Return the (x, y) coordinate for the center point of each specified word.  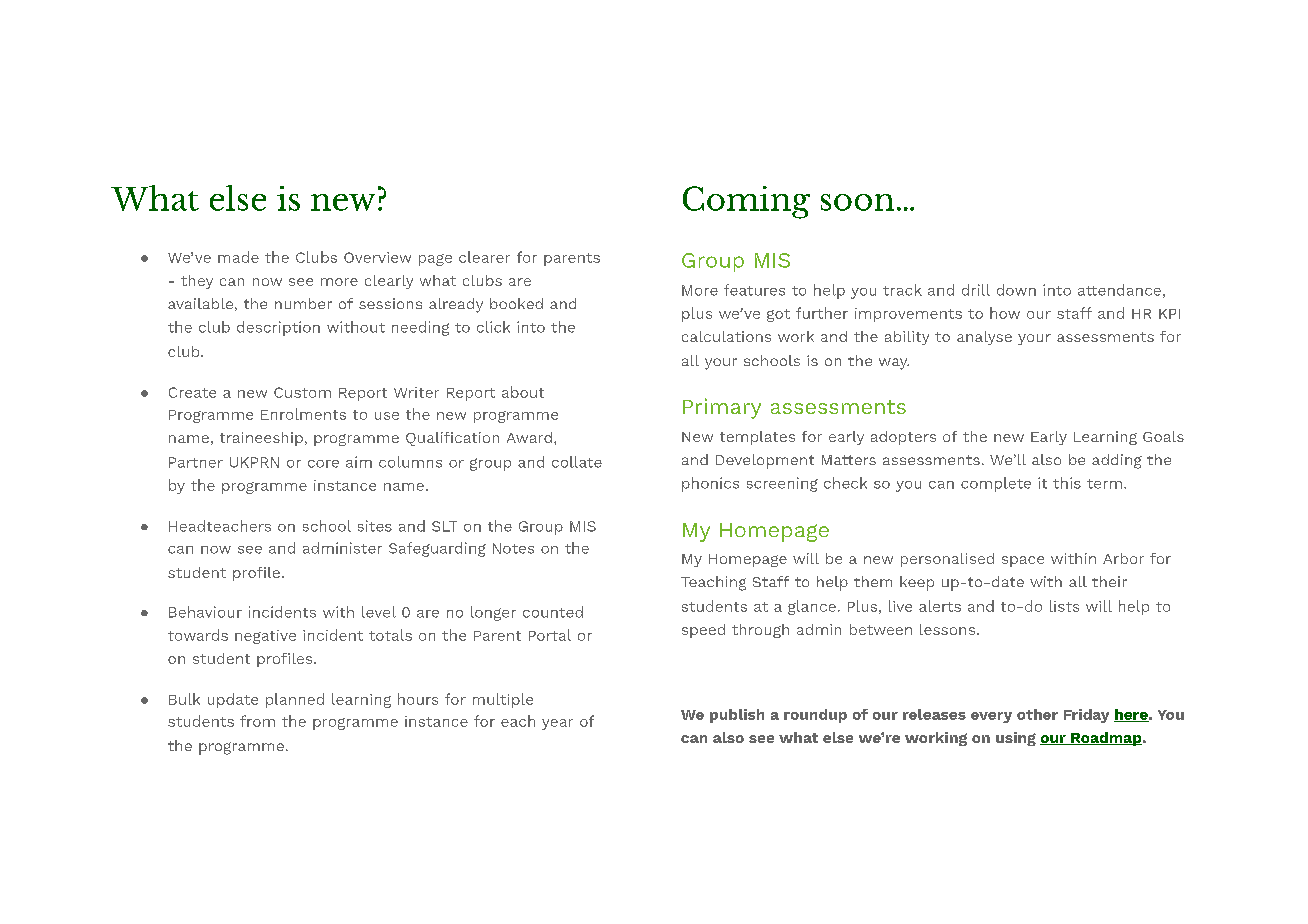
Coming (746, 202)
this (1067, 483)
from (257, 721)
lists (1064, 606)
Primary (722, 408)
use (387, 416)
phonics (710, 484)
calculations (726, 336)
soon (857, 202)
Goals (1163, 436)
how (1005, 313)
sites (375, 526)
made (238, 257)
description (278, 328)
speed (703, 631)
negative (265, 637)
